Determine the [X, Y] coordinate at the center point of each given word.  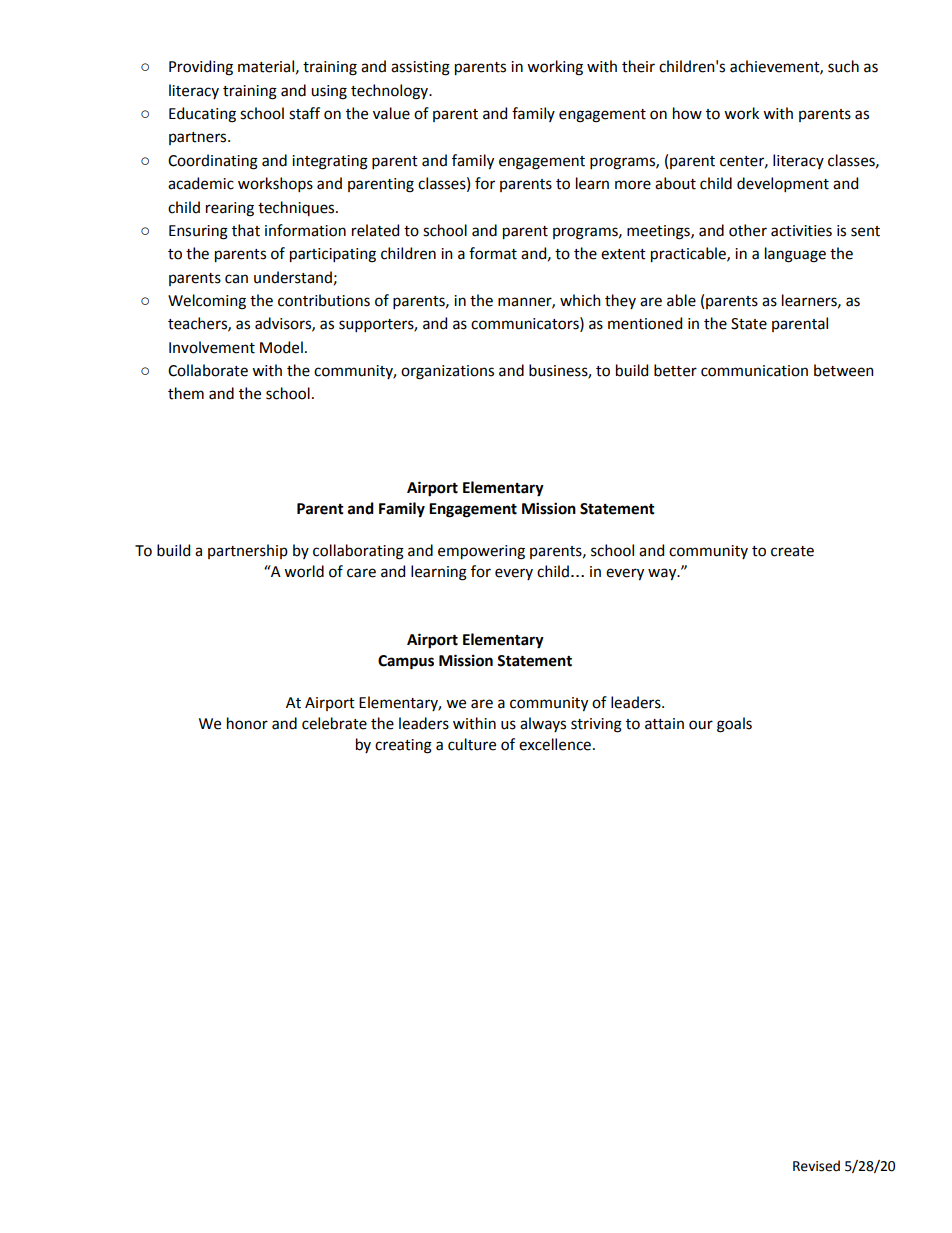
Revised [816, 1166]
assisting [420, 68]
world [304, 571]
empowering [481, 552]
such [843, 66]
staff [304, 113]
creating [403, 746]
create [792, 551]
